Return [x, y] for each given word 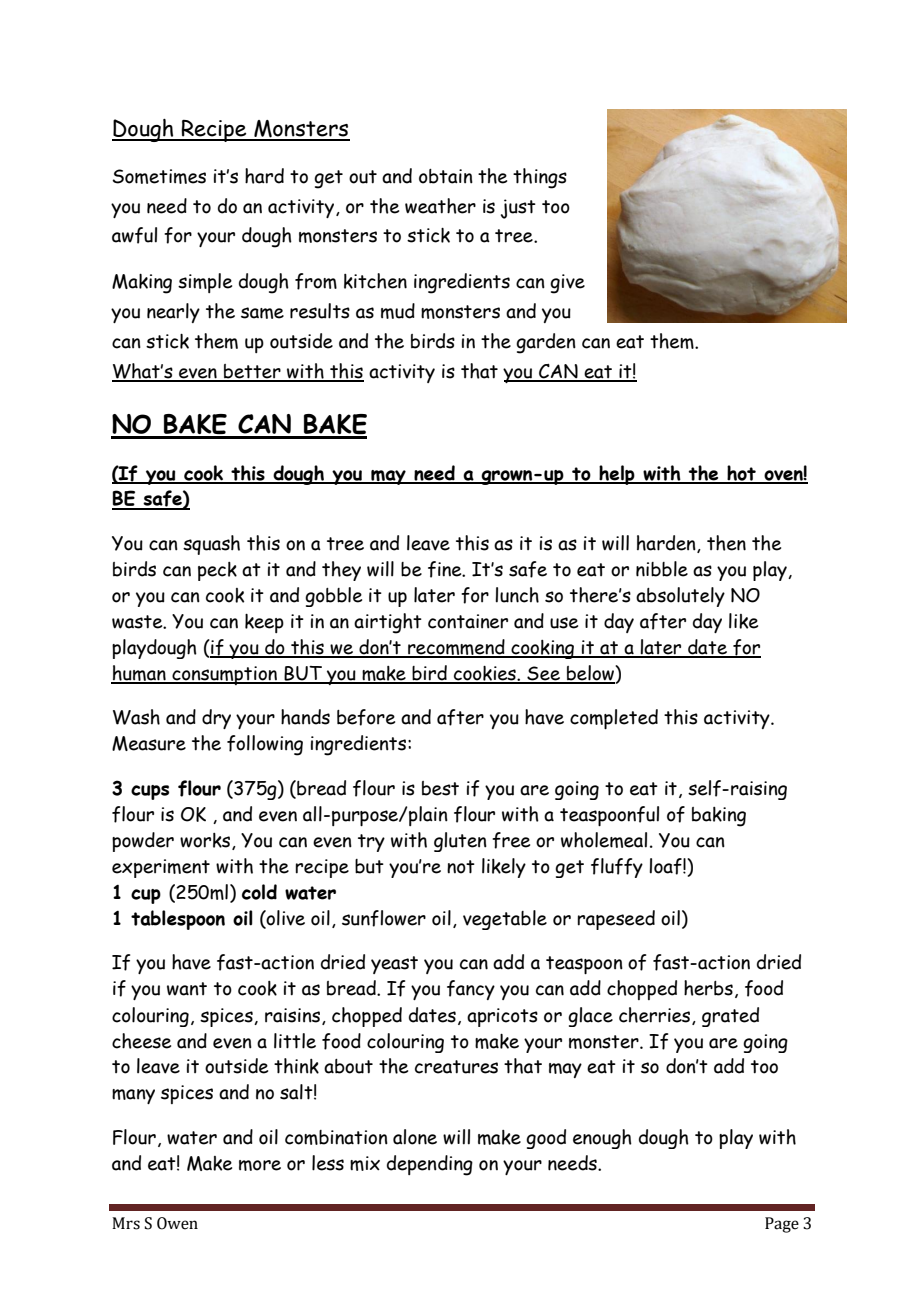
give [567, 284]
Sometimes [159, 176]
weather [440, 206]
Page [782, 1225]
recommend [456, 648]
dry [216, 719]
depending [430, 1165]
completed [614, 719]
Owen [177, 1223]
